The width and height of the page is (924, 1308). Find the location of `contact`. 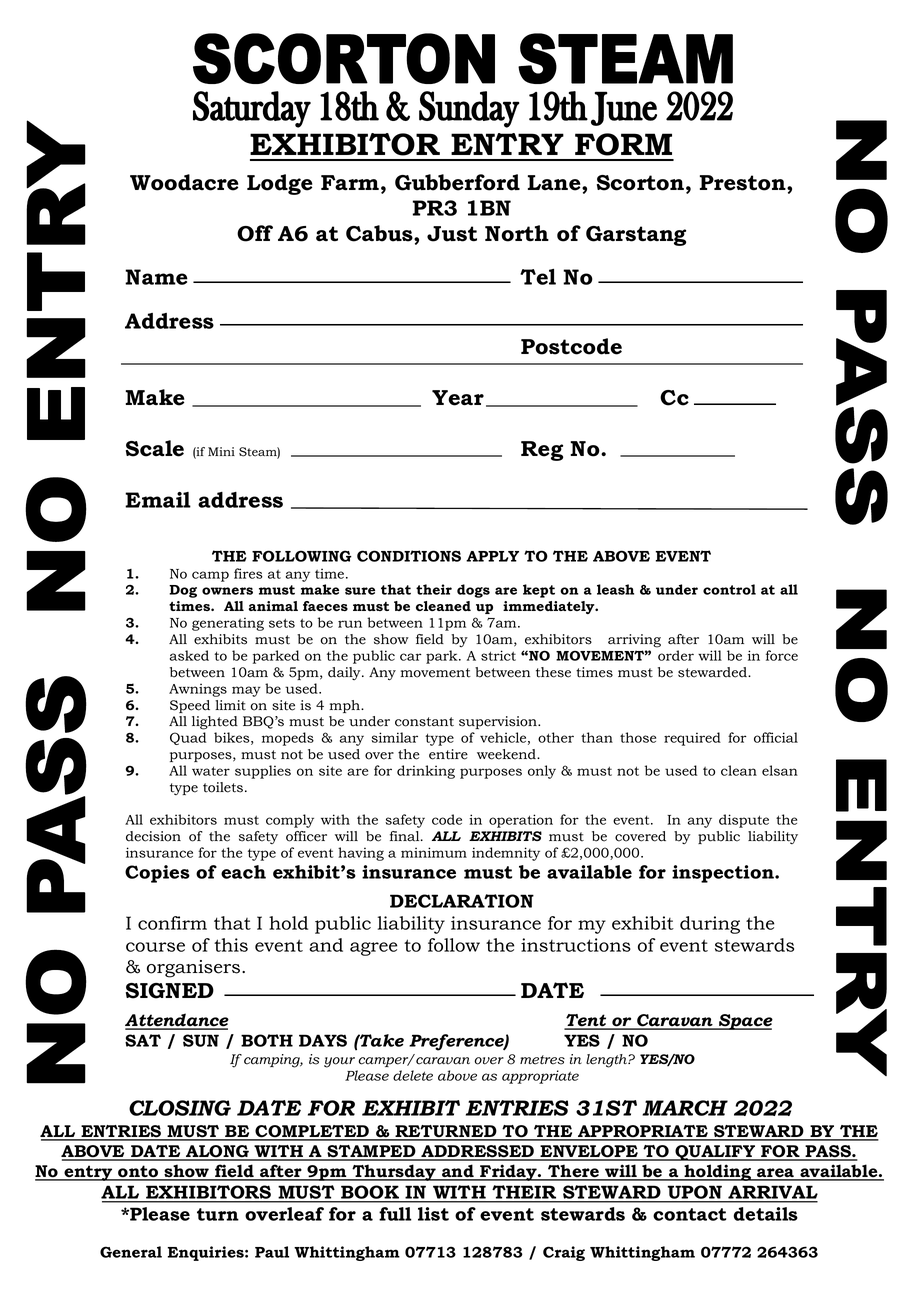

contact is located at coordinates (689, 1214).
